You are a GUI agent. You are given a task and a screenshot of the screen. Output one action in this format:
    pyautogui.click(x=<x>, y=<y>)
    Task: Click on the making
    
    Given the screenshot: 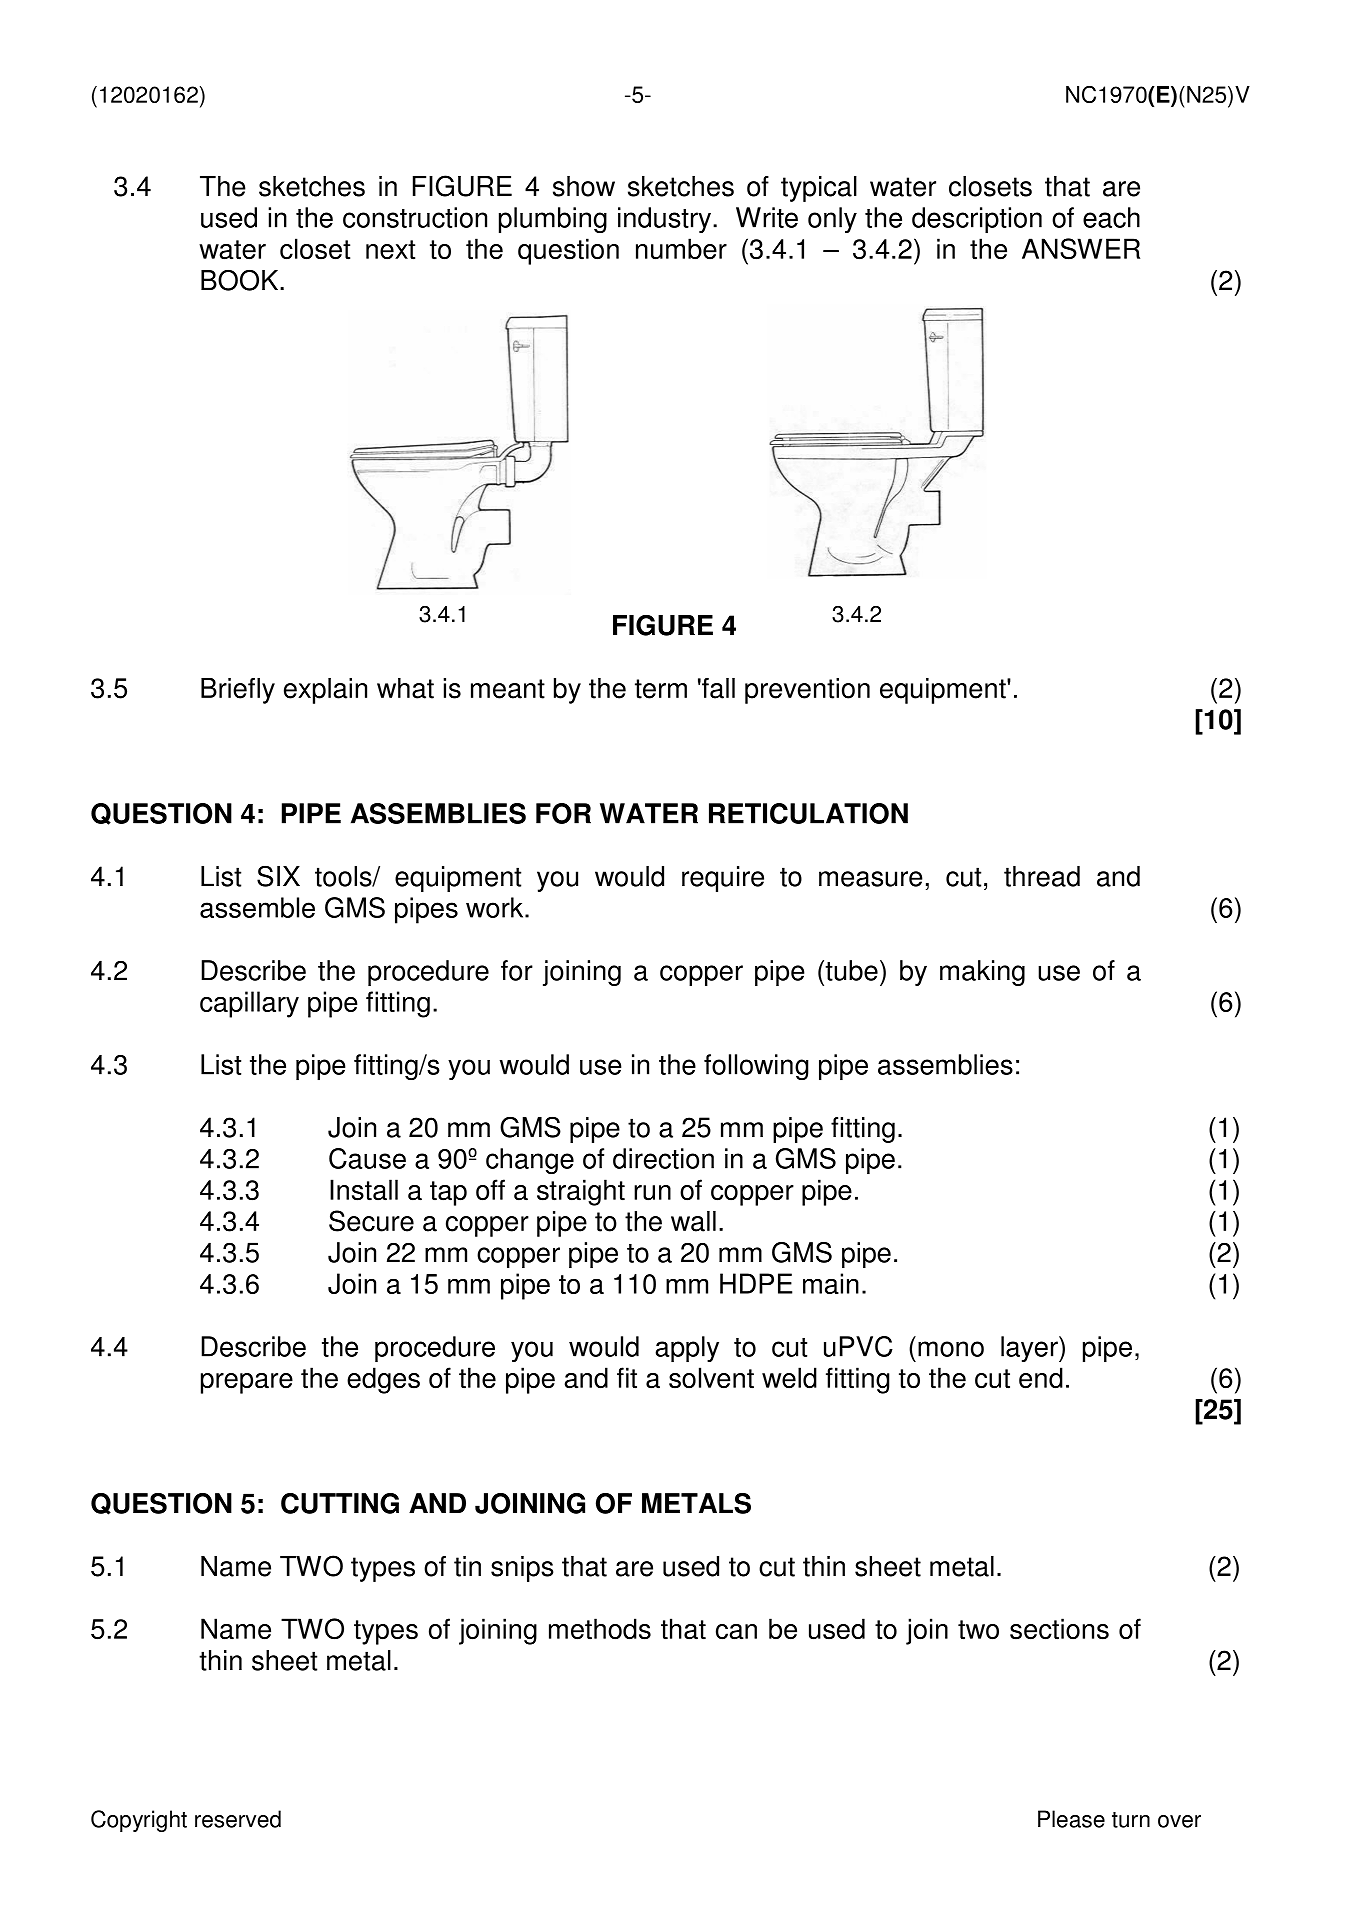 What is the action you would take?
    pyautogui.click(x=982, y=973)
